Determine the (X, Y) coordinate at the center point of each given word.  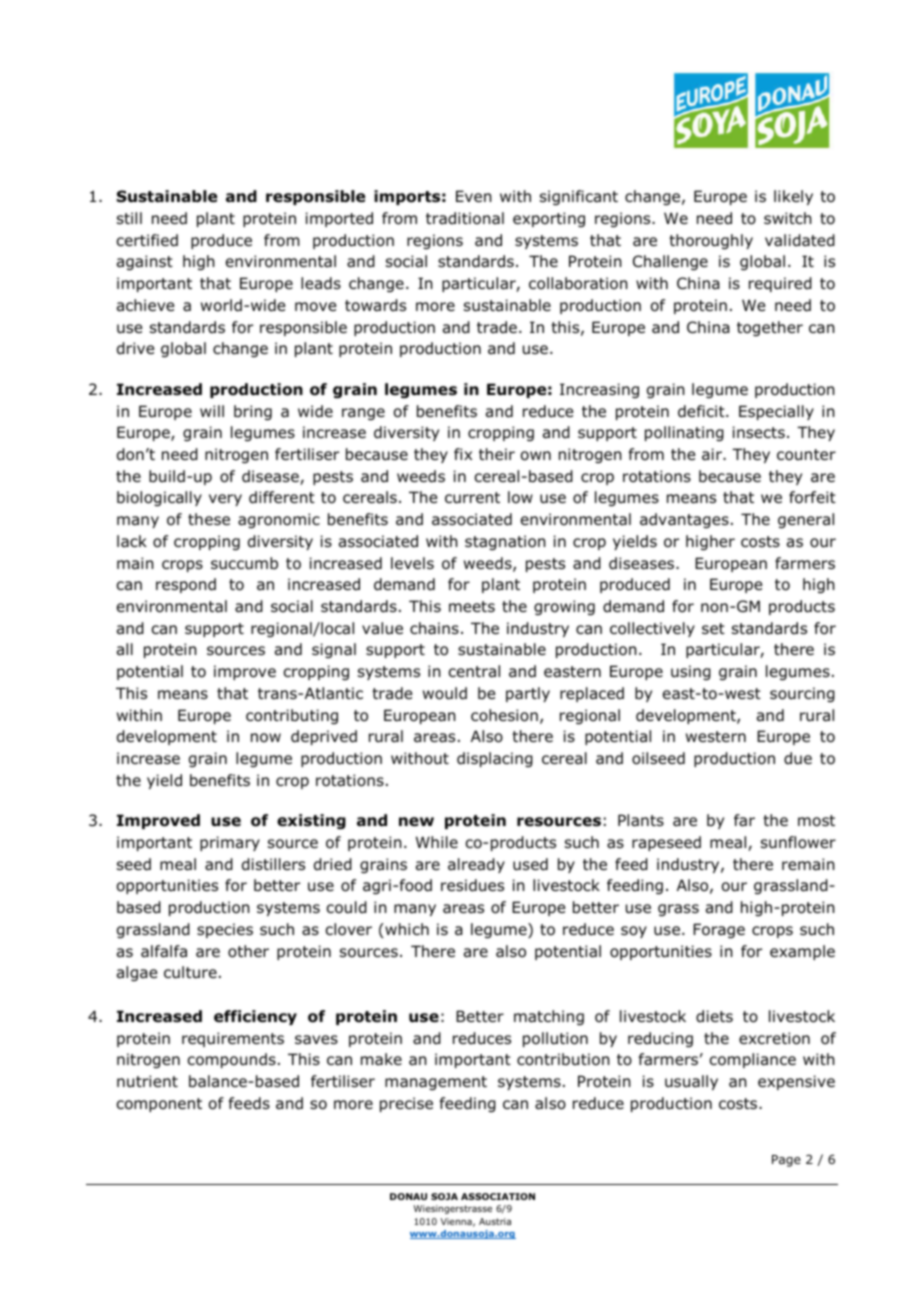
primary (230, 843)
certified (147, 240)
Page (786, 1161)
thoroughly (711, 241)
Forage (719, 930)
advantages (684, 520)
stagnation (505, 542)
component (159, 1105)
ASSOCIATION (498, 1196)
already (476, 865)
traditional (465, 218)
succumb (244, 563)
